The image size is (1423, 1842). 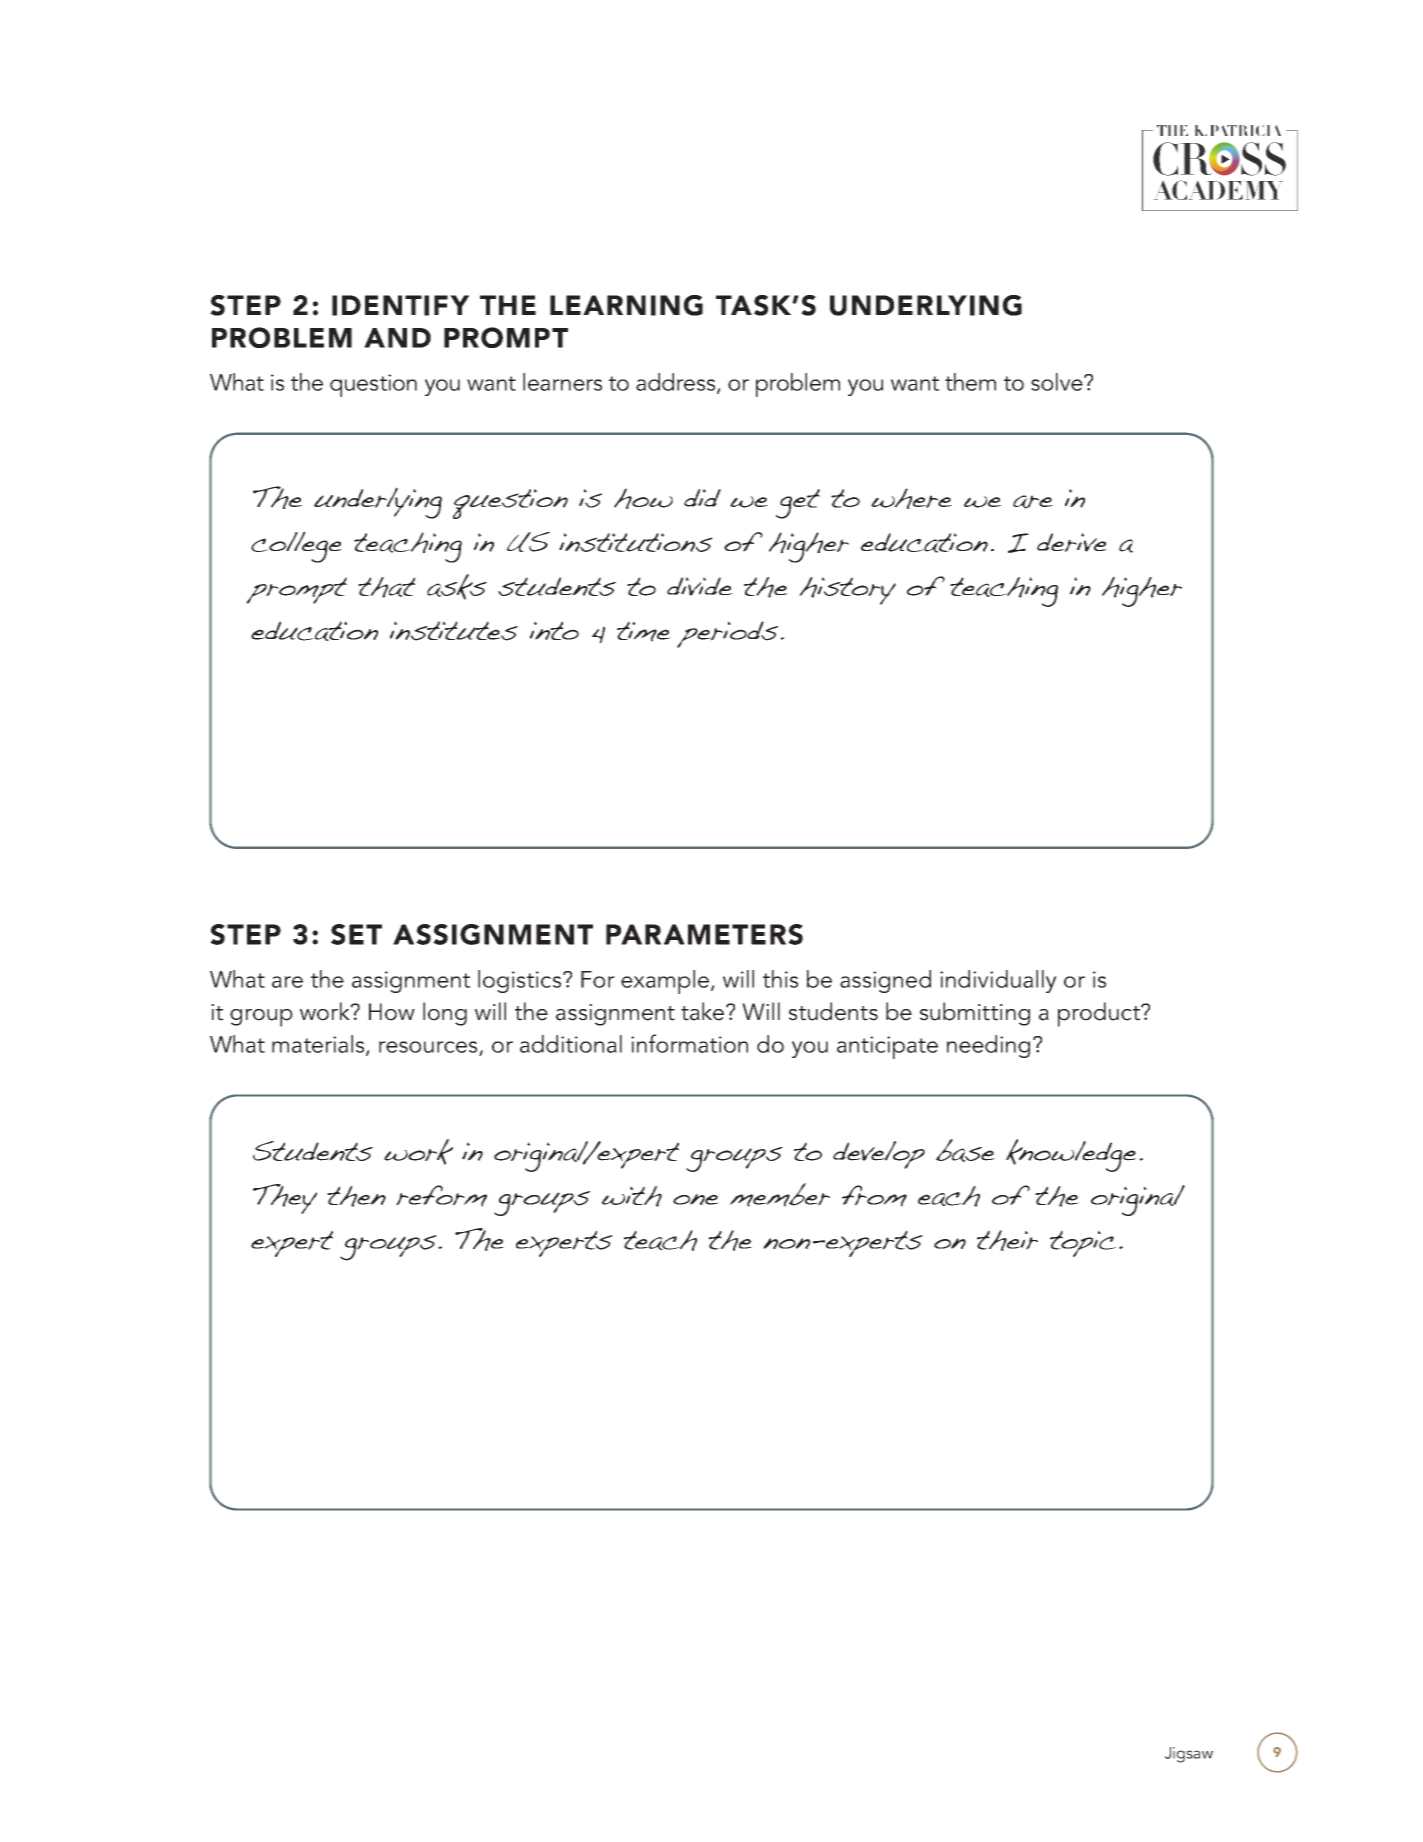 What do you see at coordinates (626, 305) in the image?
I see `LEARNING` at bounding box center [626, 305].
